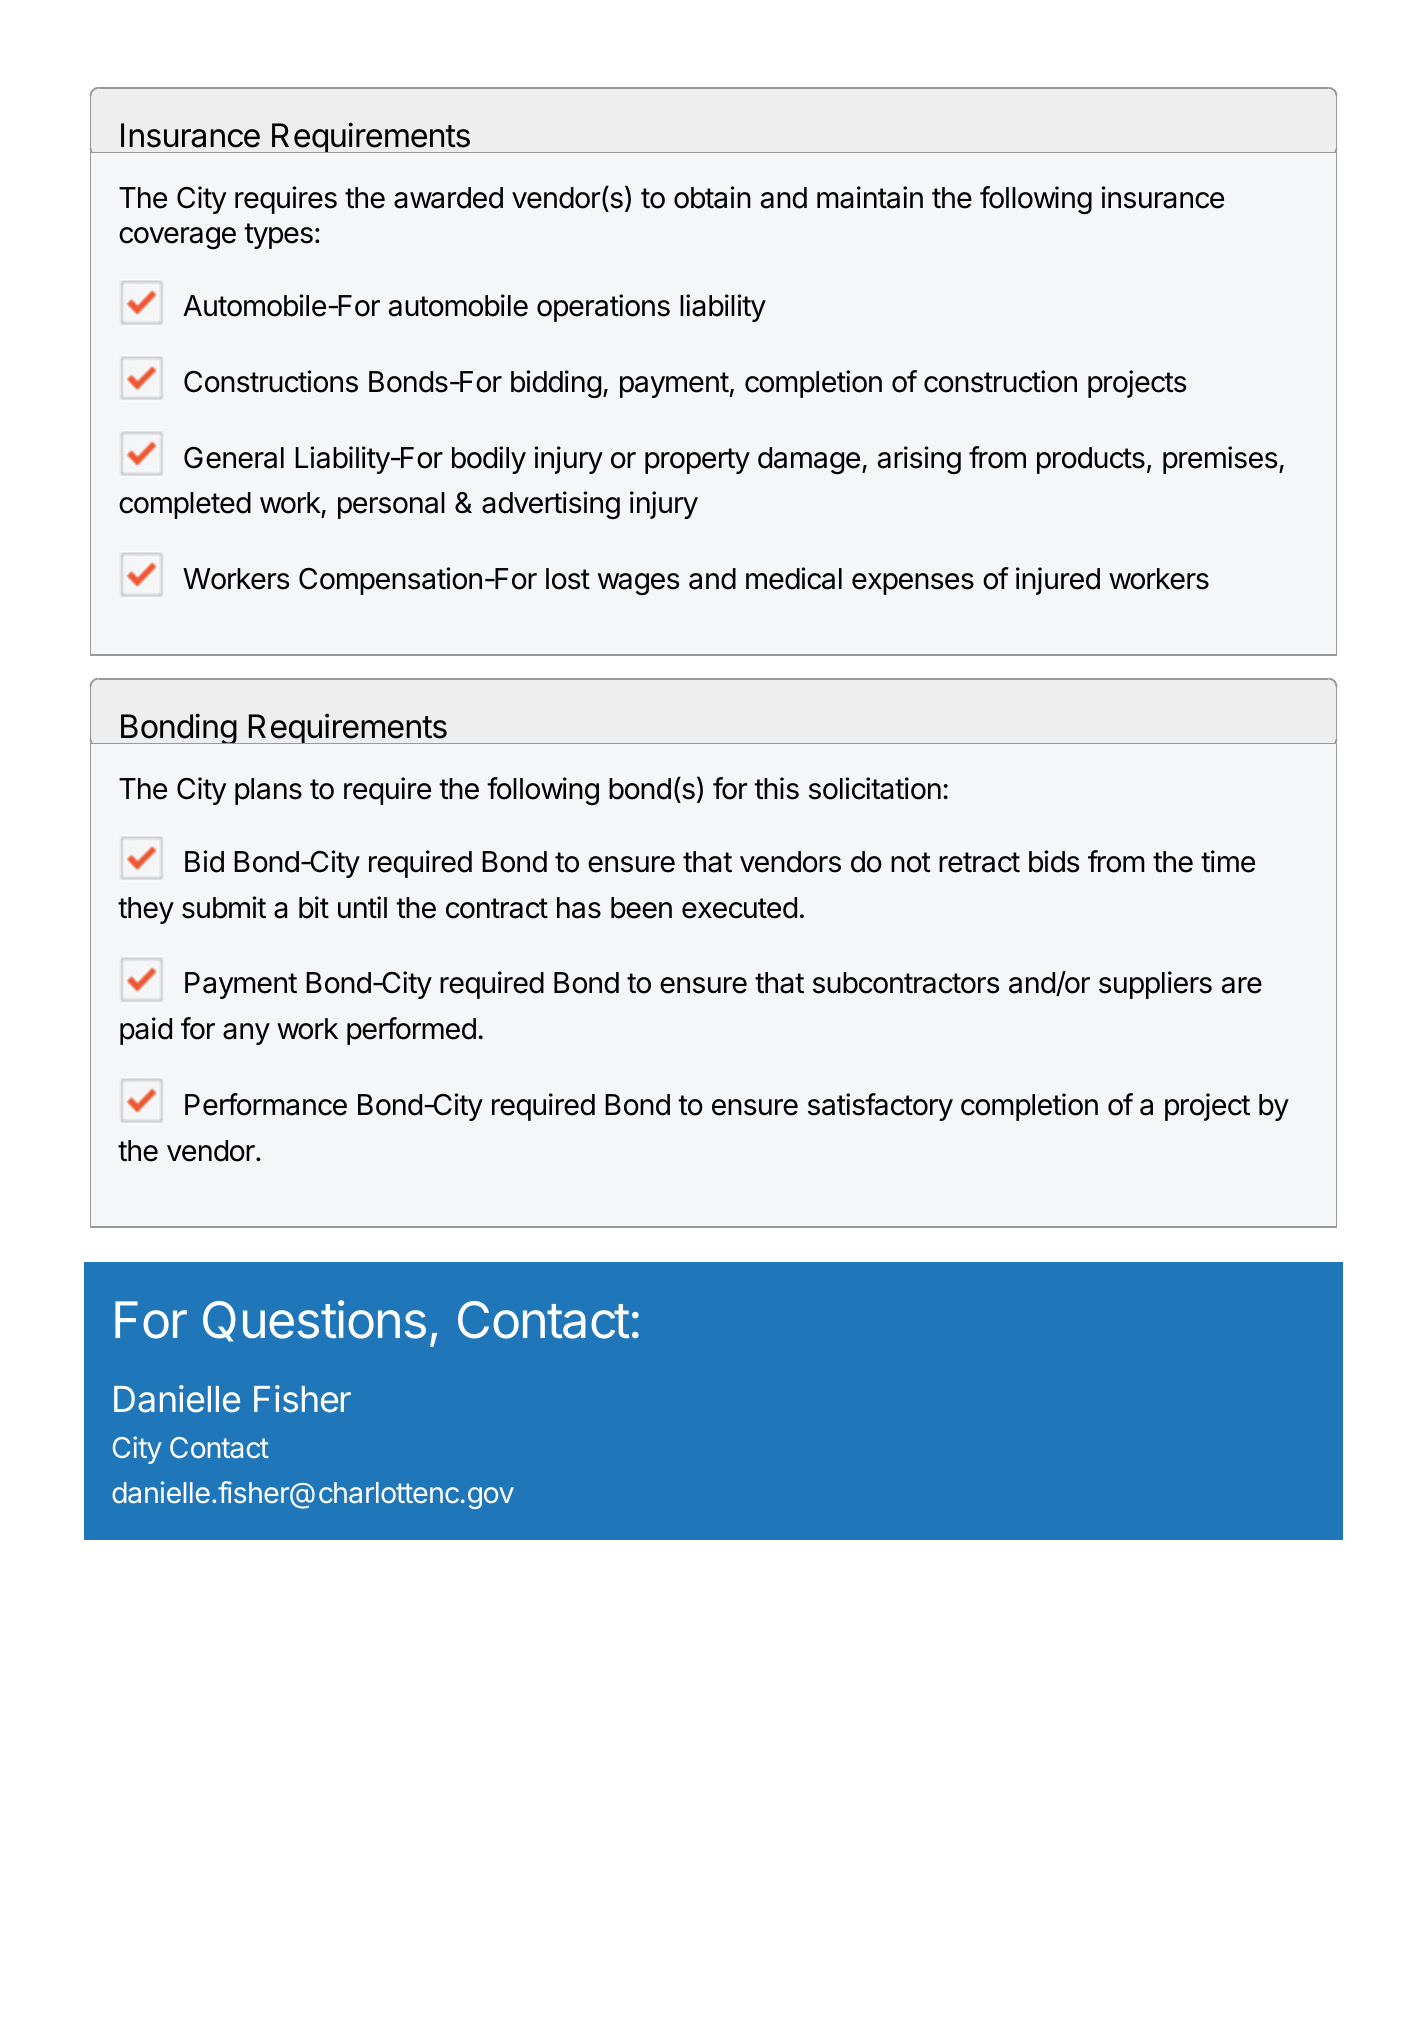 This screenshot has height=2019, width=1427. I want to click on maintain, so click(870, 197).
